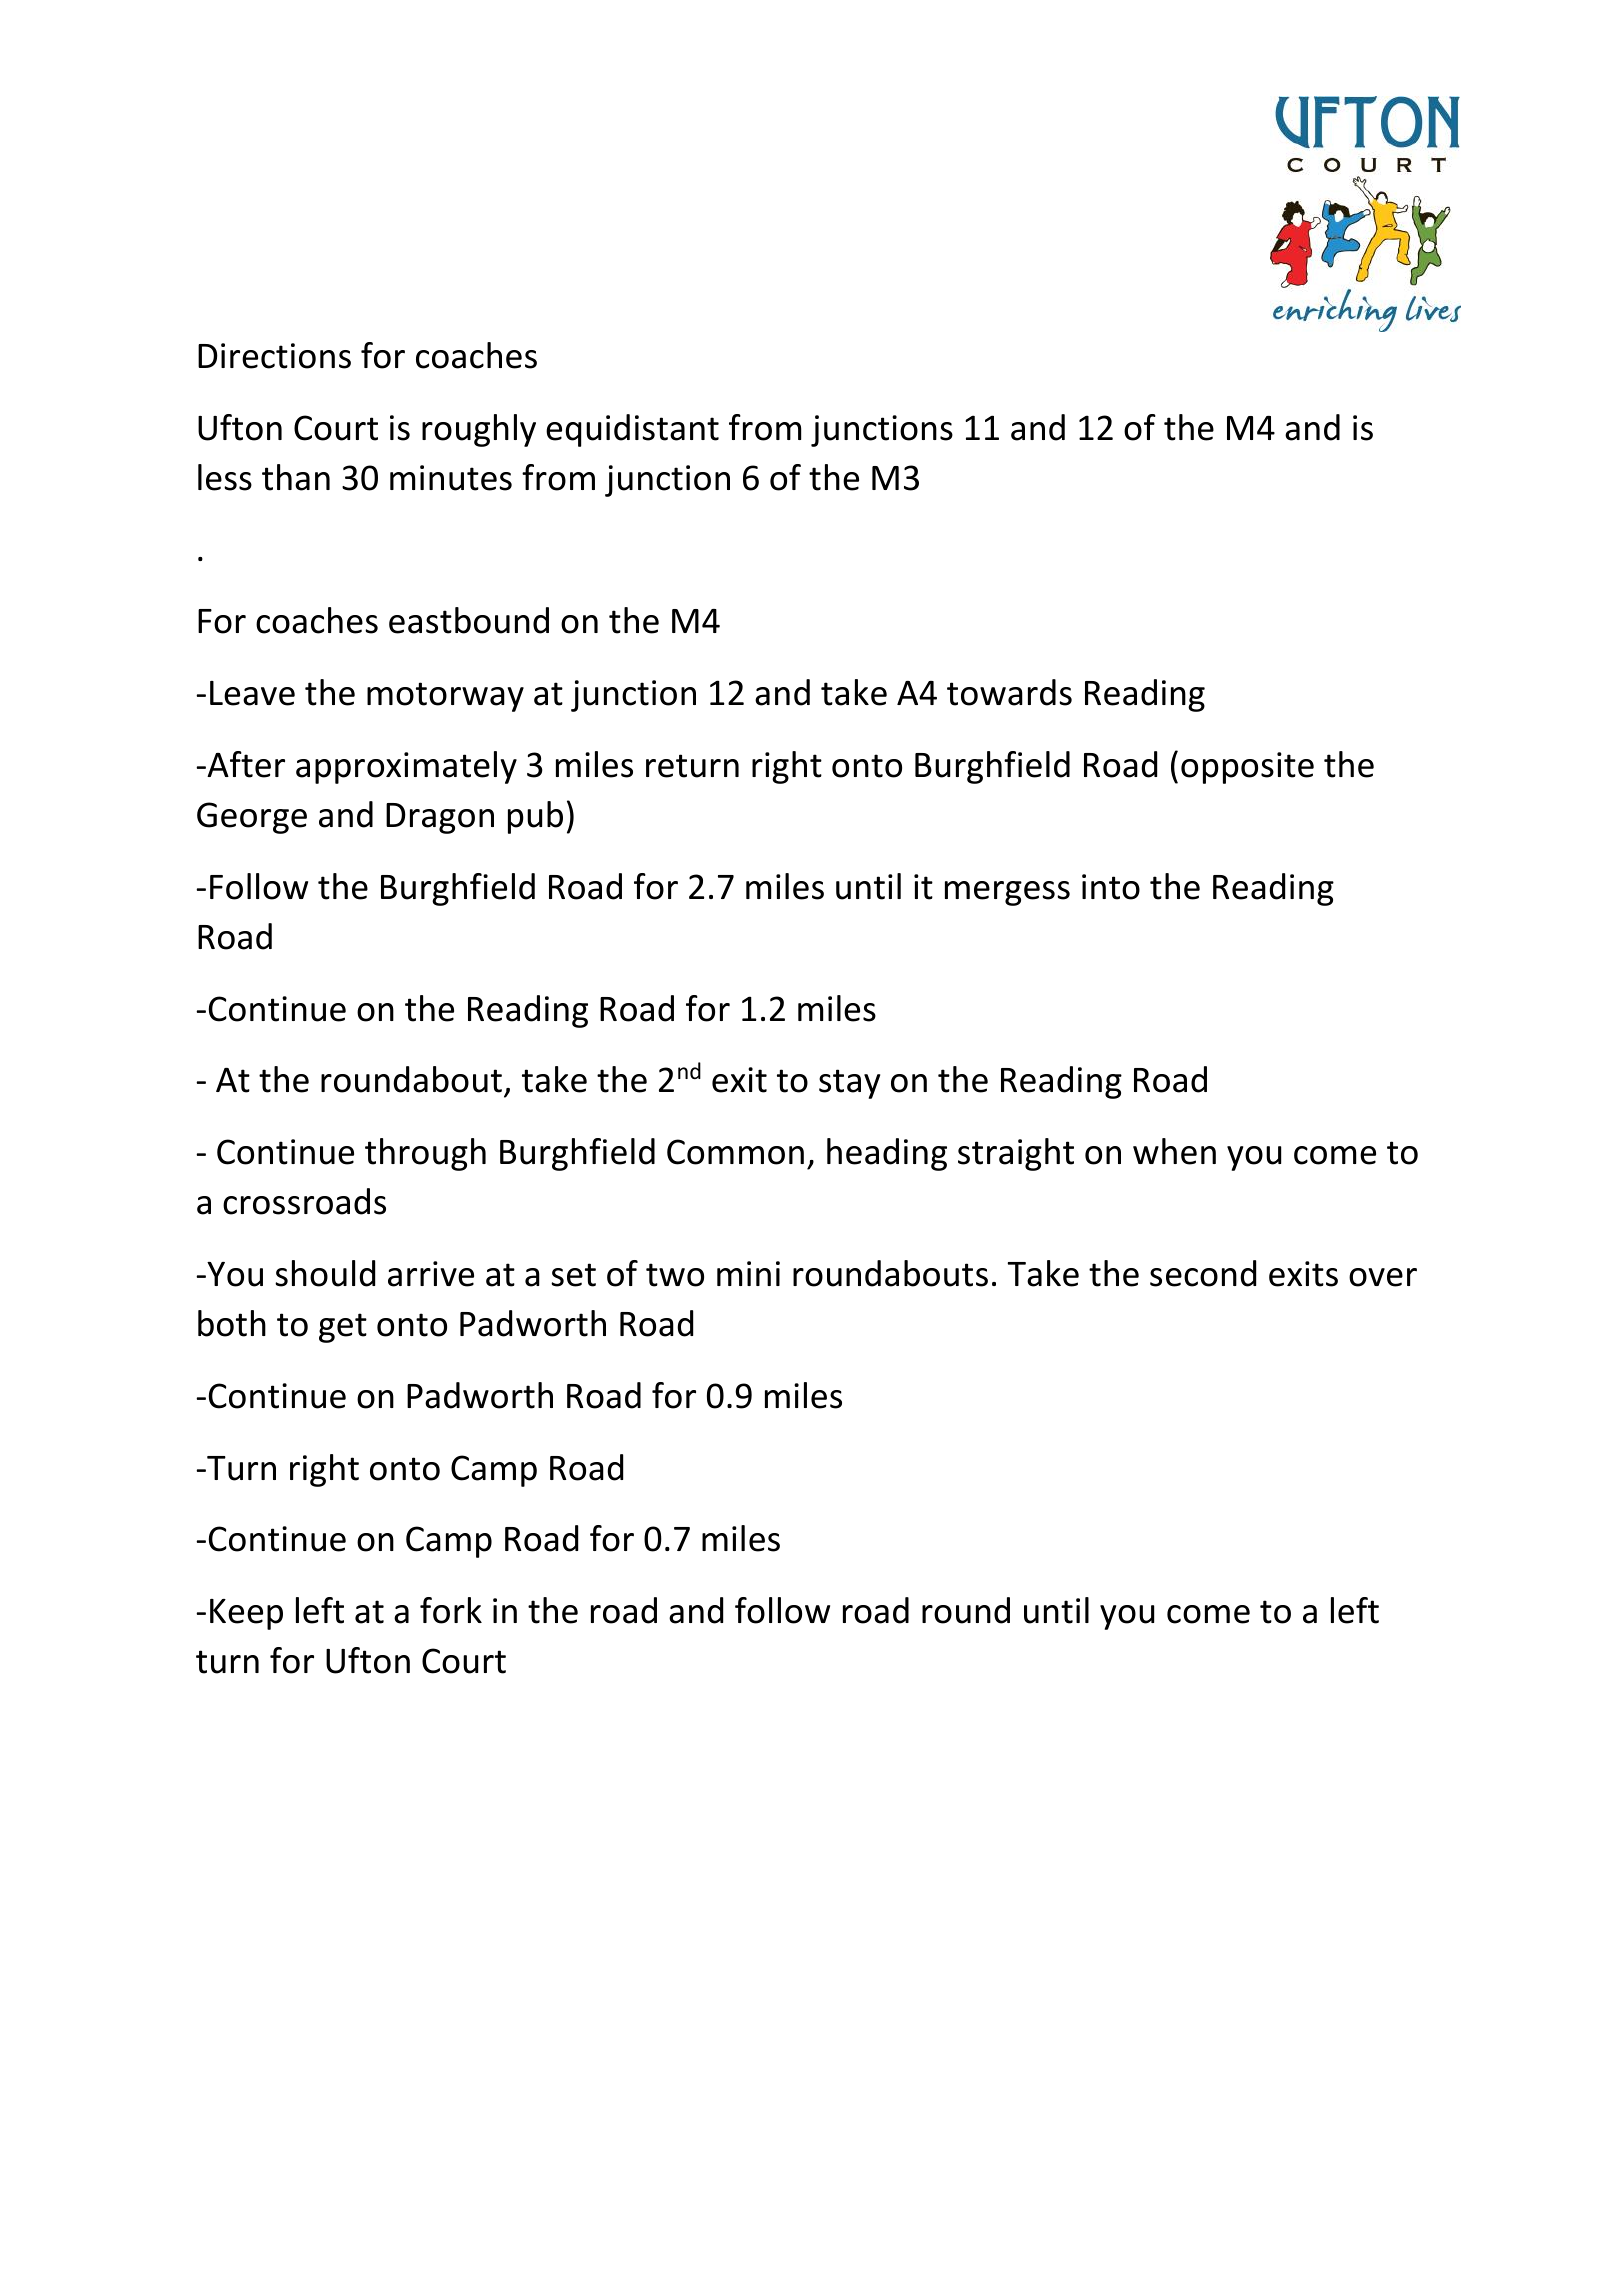 This screenshot has width=1616, height=2285. What do you see at coordinates (748, 1273) in the screenshot?
I see `mini` at bounding box center [748, 1273].
